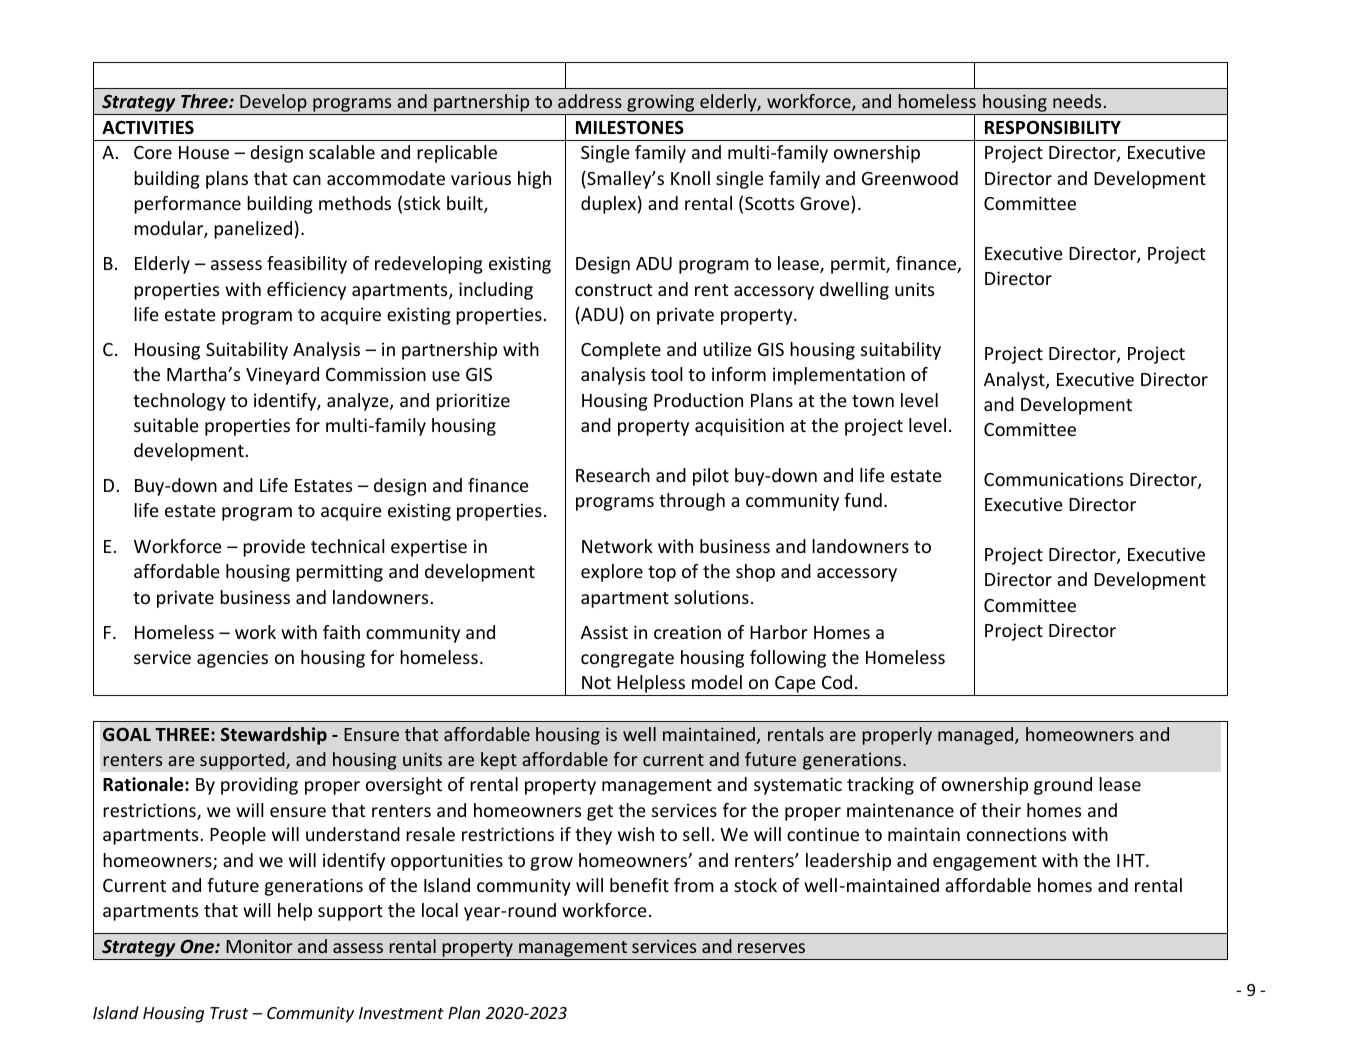 This screenshot has width=1358, height=1049. Describe the element at coordinates (600, 813) in the screenshot. I see `get` at that location.
